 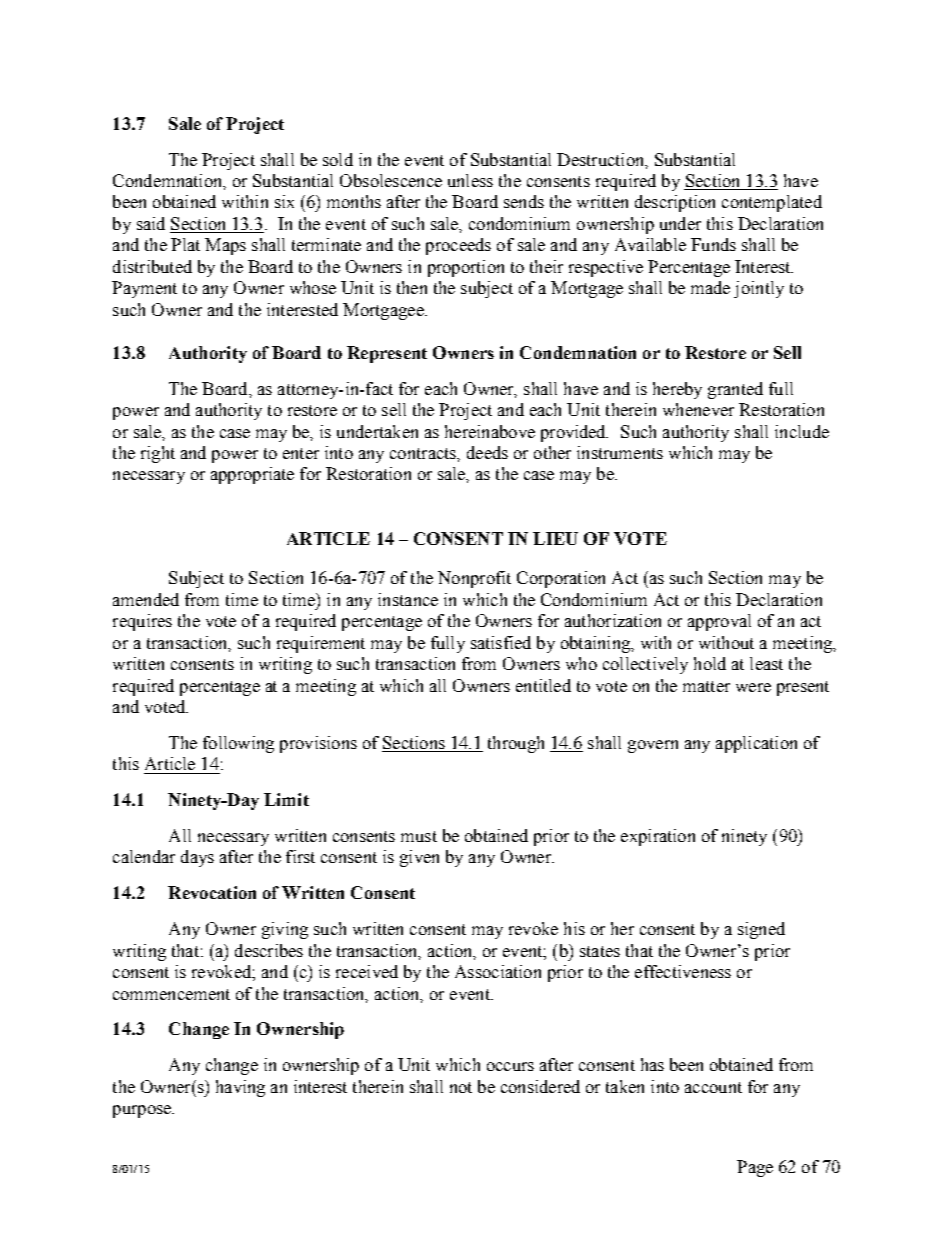 I want to click on satisfied, so click(x=501, y=642).
